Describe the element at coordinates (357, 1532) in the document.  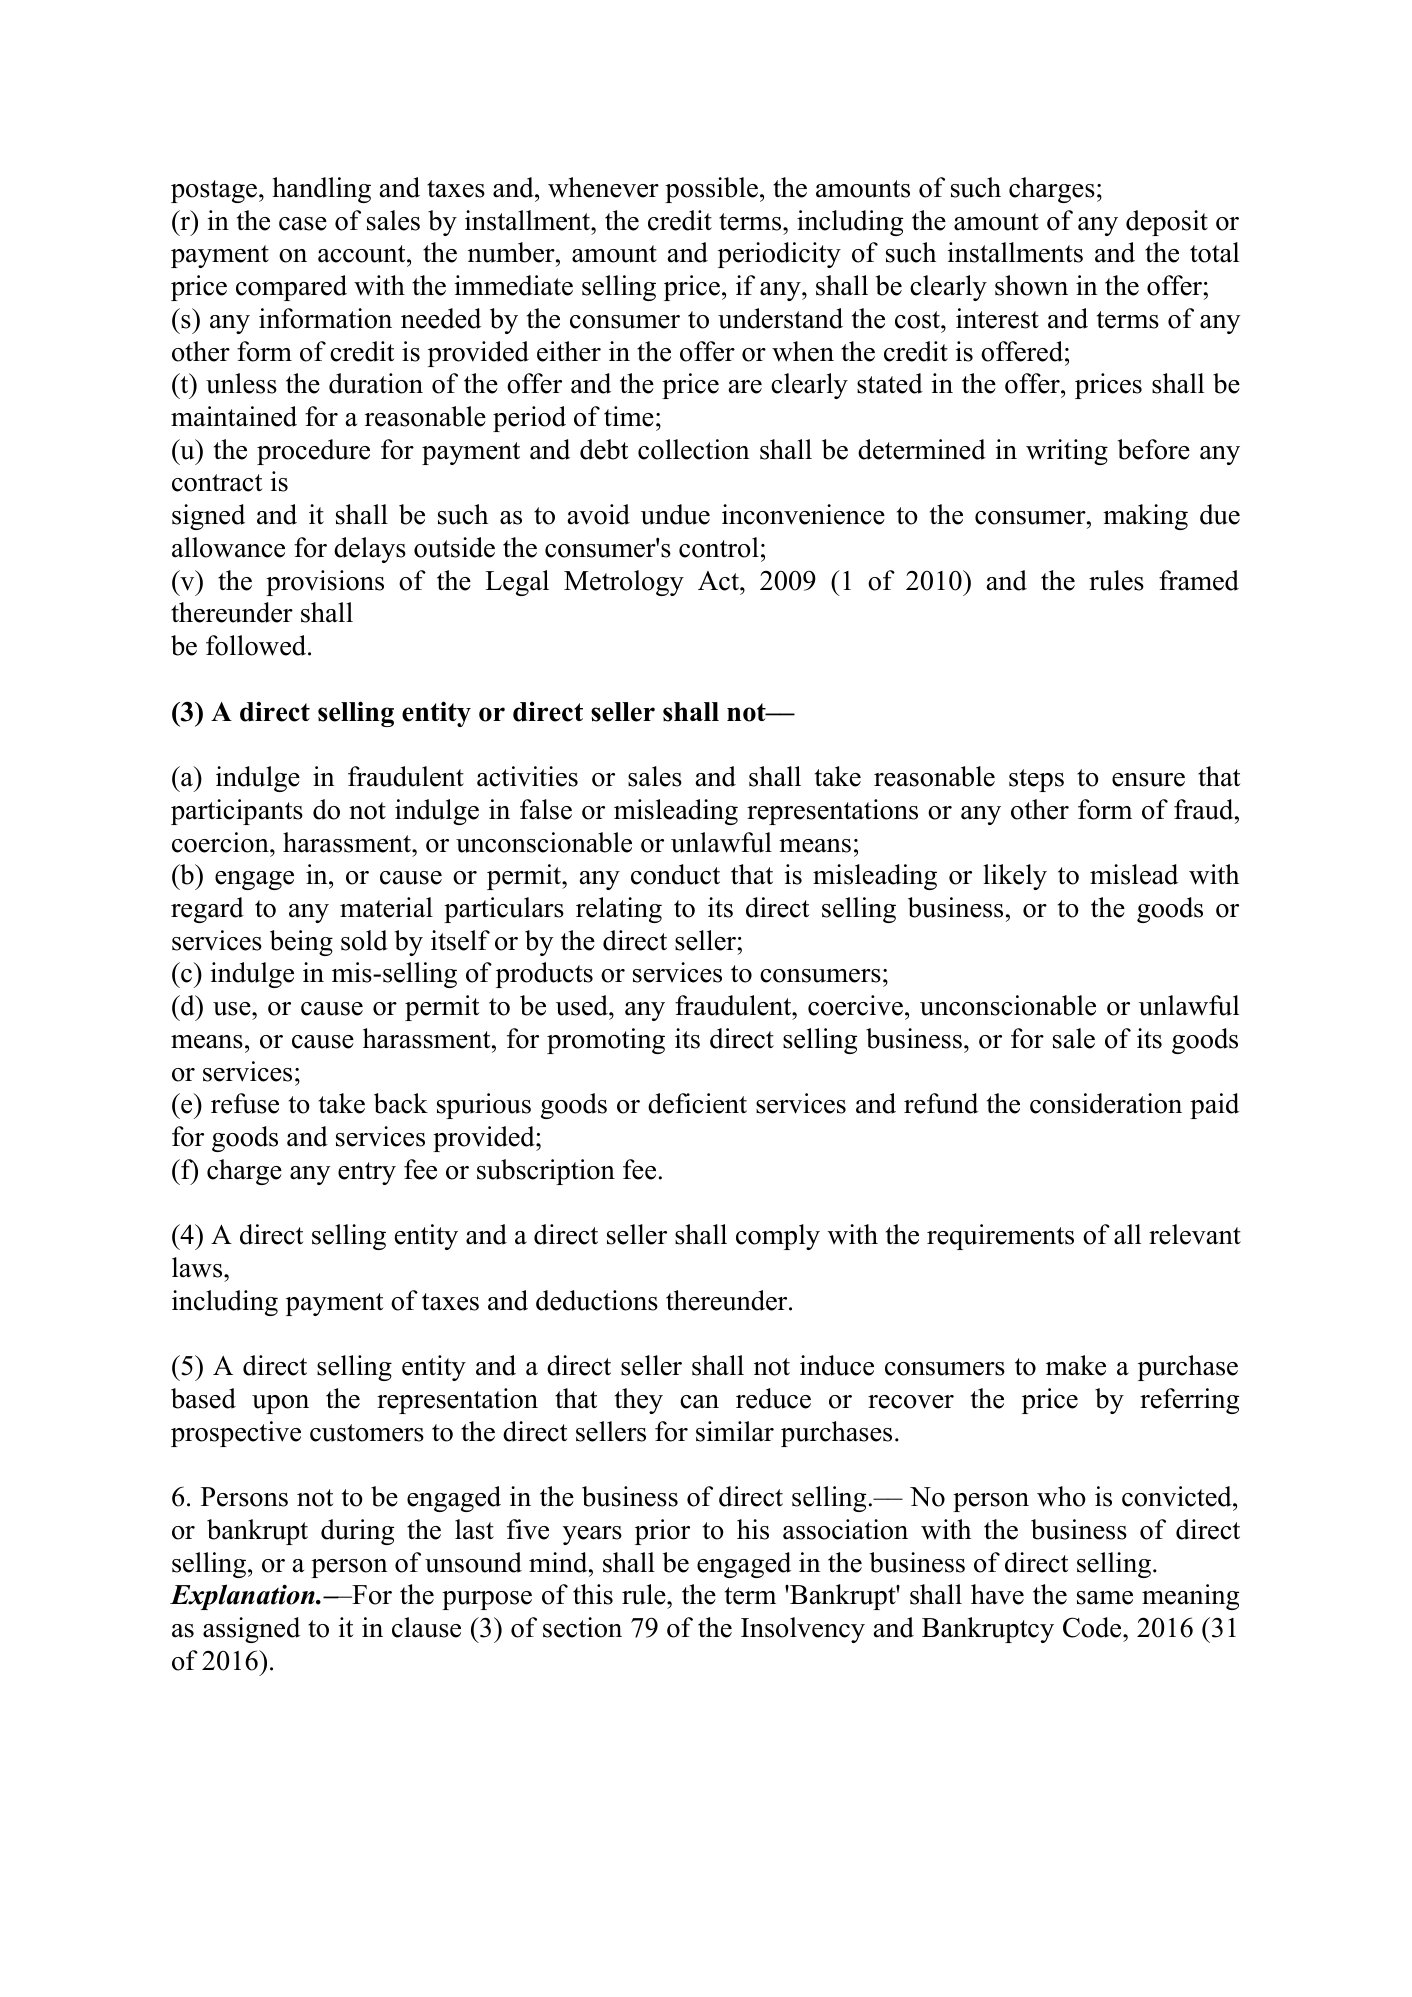
I see `during` at that location.
